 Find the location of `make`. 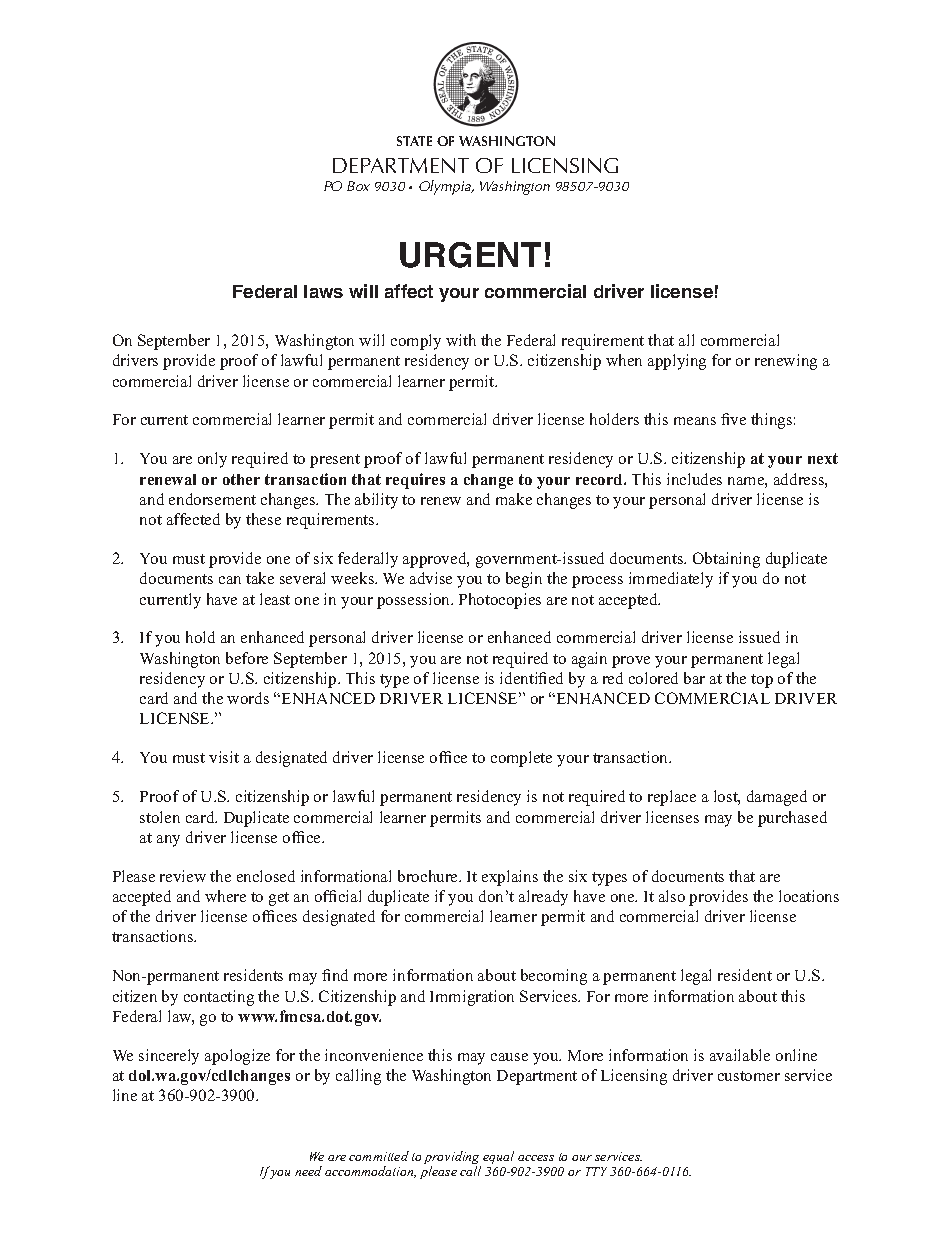

make is located at coordinates (514, 499).
